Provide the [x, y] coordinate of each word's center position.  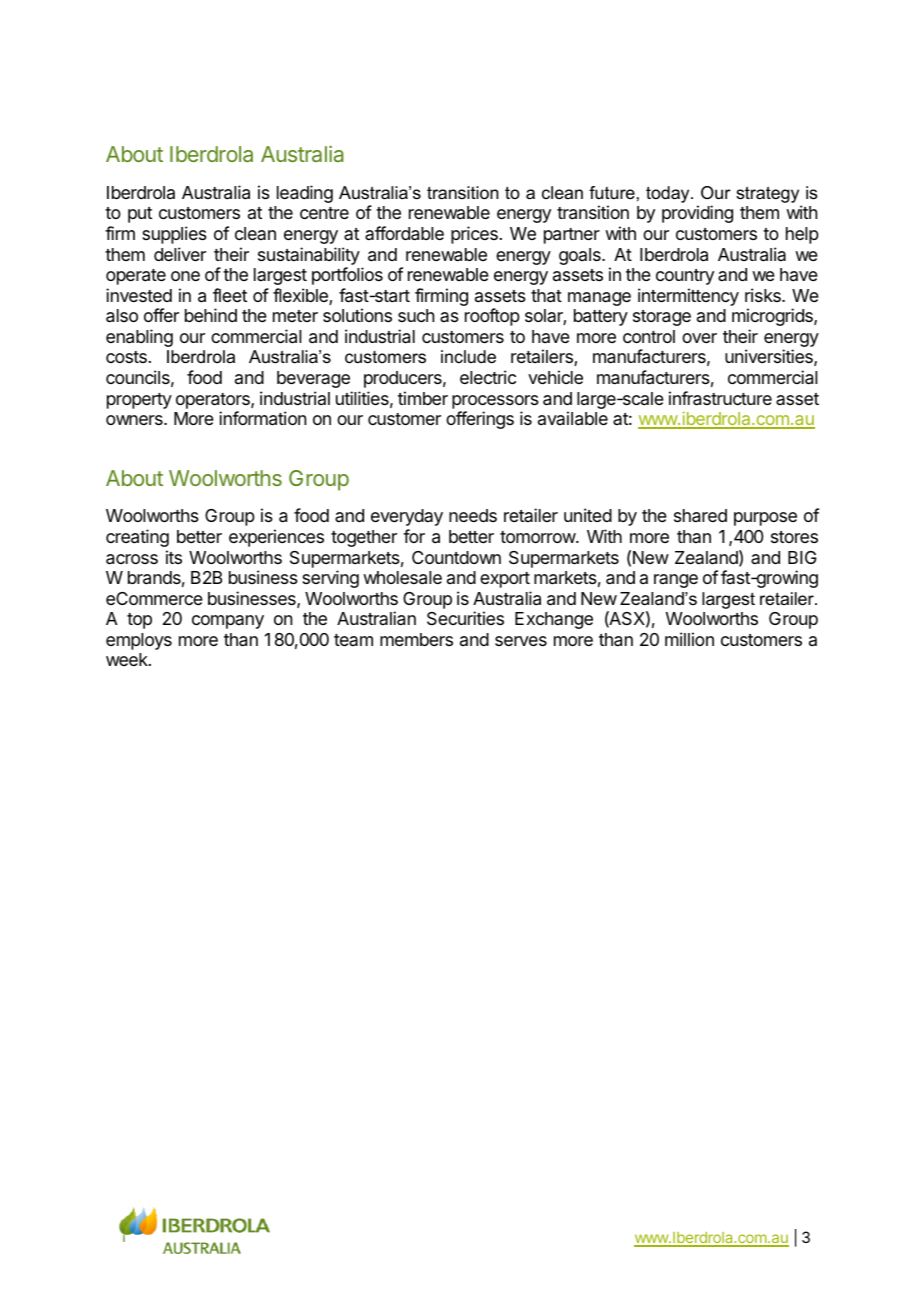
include [468, 356]
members [416, 639]
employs [139, 641]
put [140, 215]
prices [474, 235]
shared [700, 516]
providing [697, 214]
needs [473, 515]
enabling [139, 338]
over [699, 338]
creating [137, 538]
